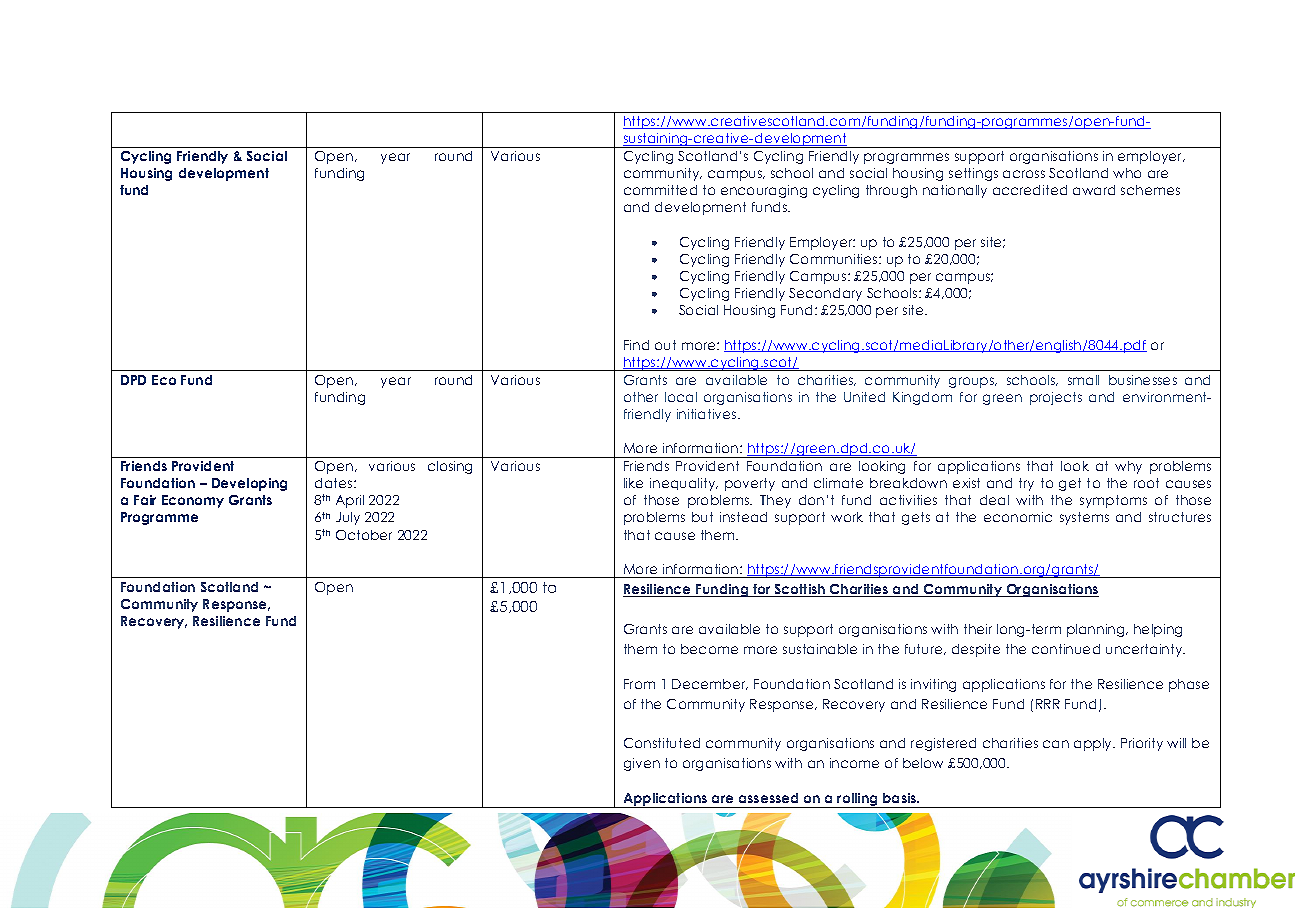  Describe the element at coordinates (642, 764) in the page. I see `given` at that location.
